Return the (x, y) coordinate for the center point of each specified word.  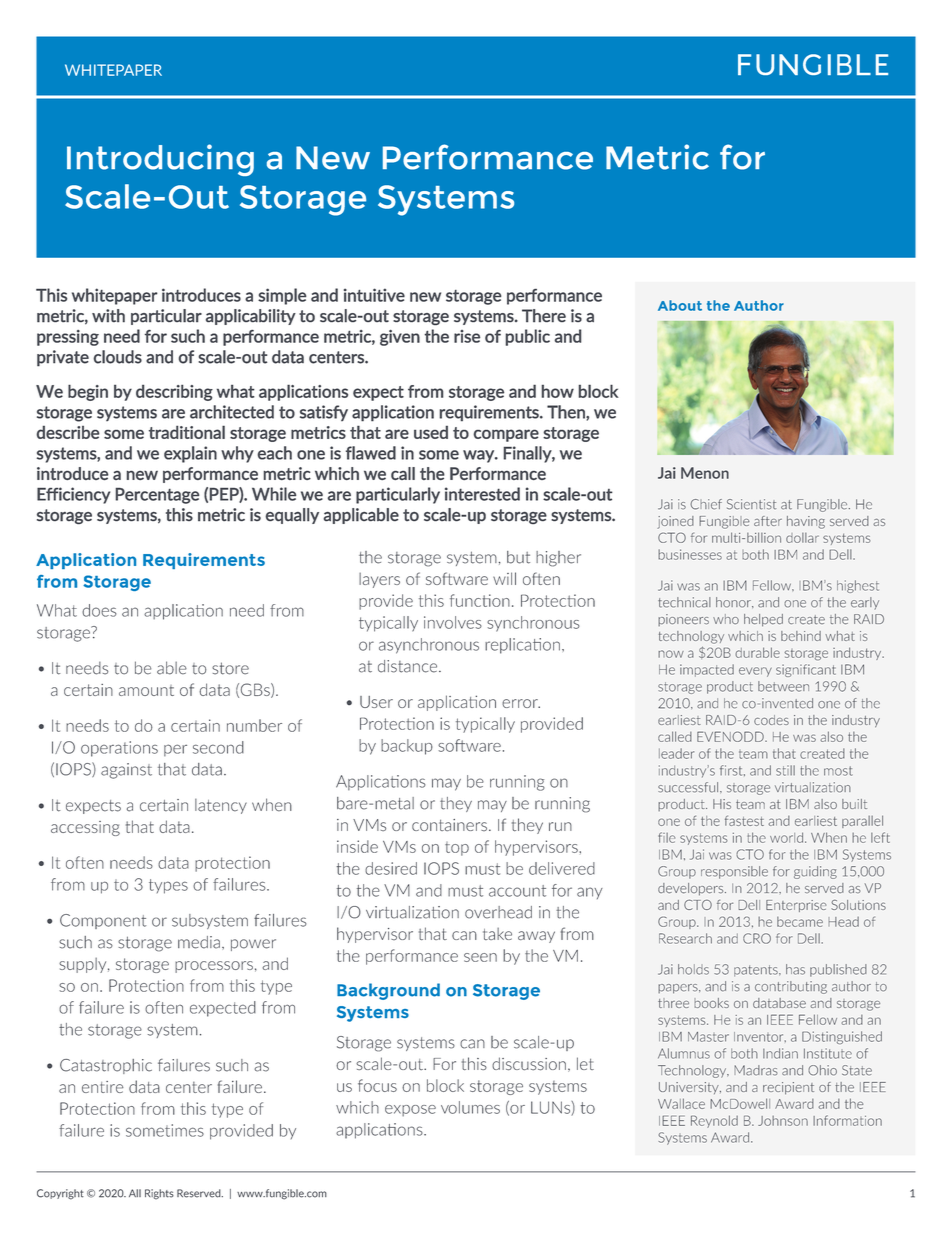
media (199, 942)
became (800, 922)
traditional (187, 432)
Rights (159, 1194)
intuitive (374, 295)
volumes (470, 1107)
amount (146, 690)
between (783, 686)
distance (409, 666)
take (497, 934)
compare (506, 435)
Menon (705, 473)
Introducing (160, 160)
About (680, 305)
